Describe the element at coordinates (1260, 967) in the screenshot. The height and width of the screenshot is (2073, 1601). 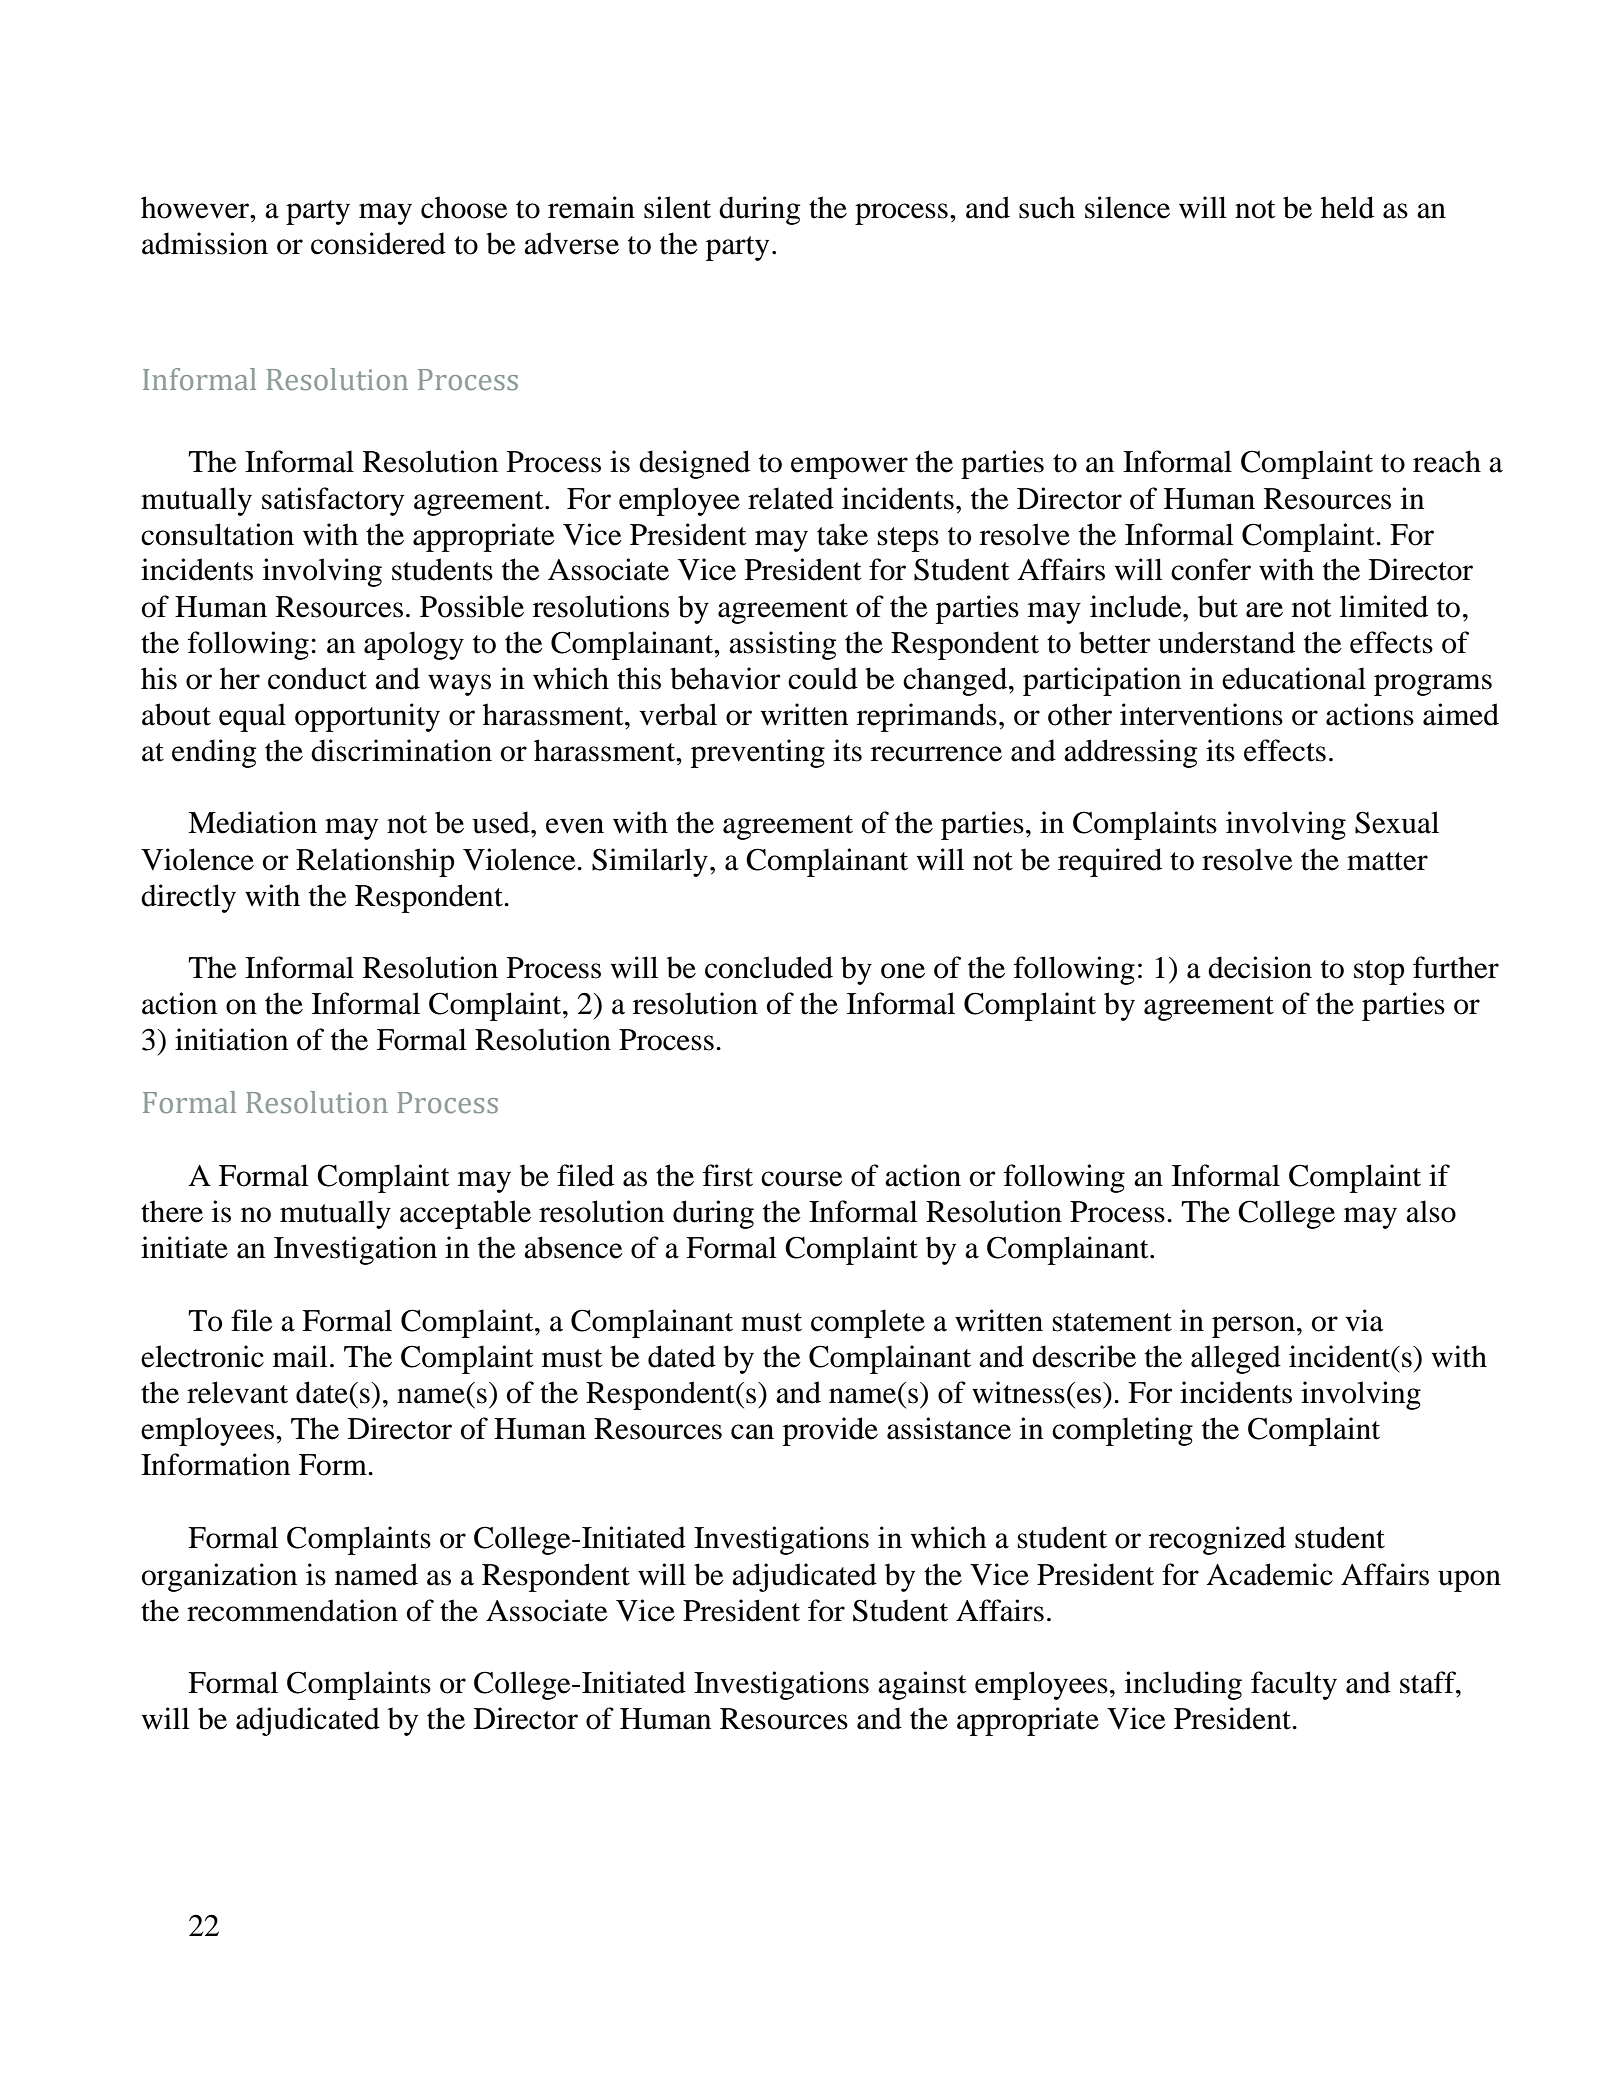
I see `decision` at that location.
